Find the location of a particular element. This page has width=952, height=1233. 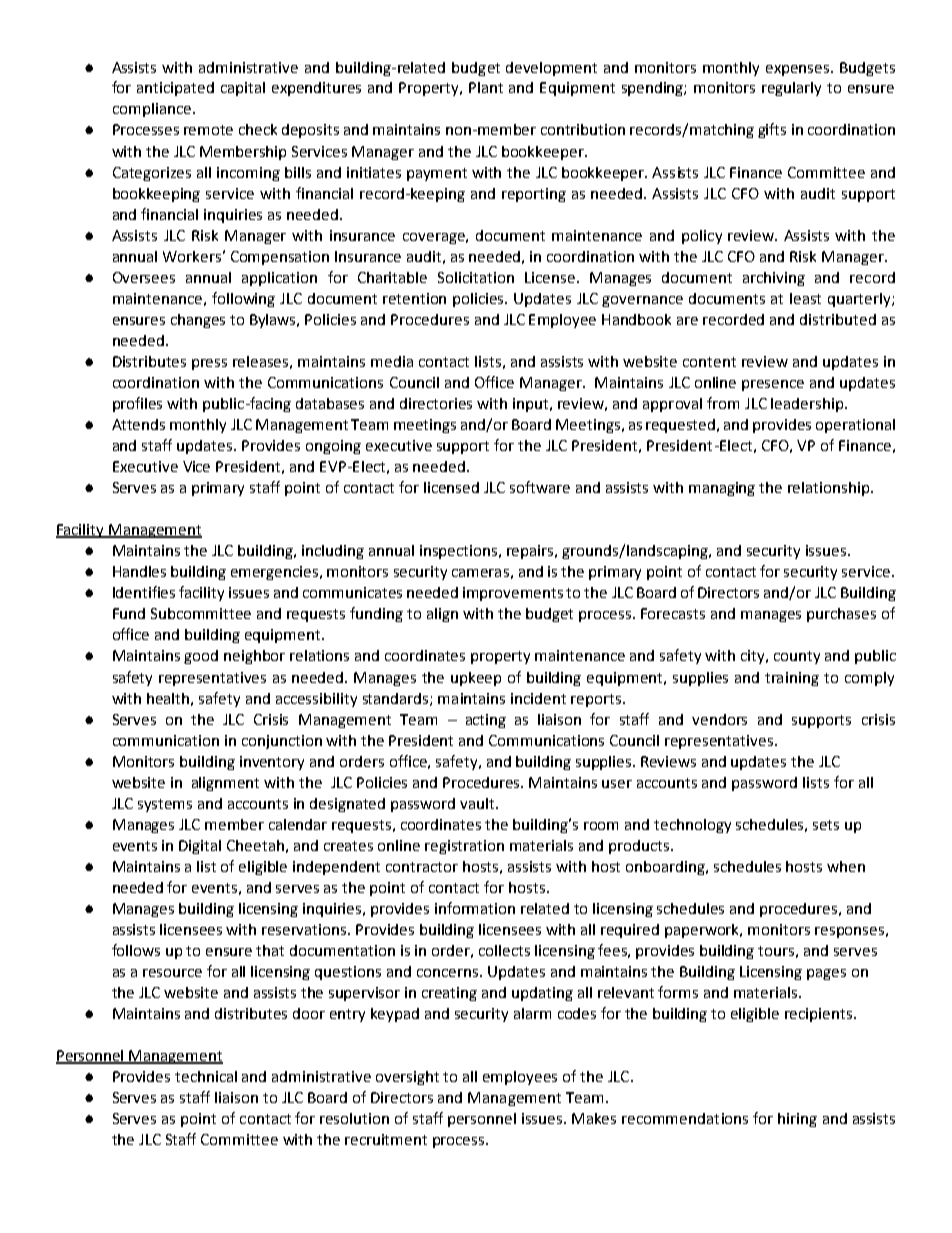

improvements is located at coordinates (513, 594).
